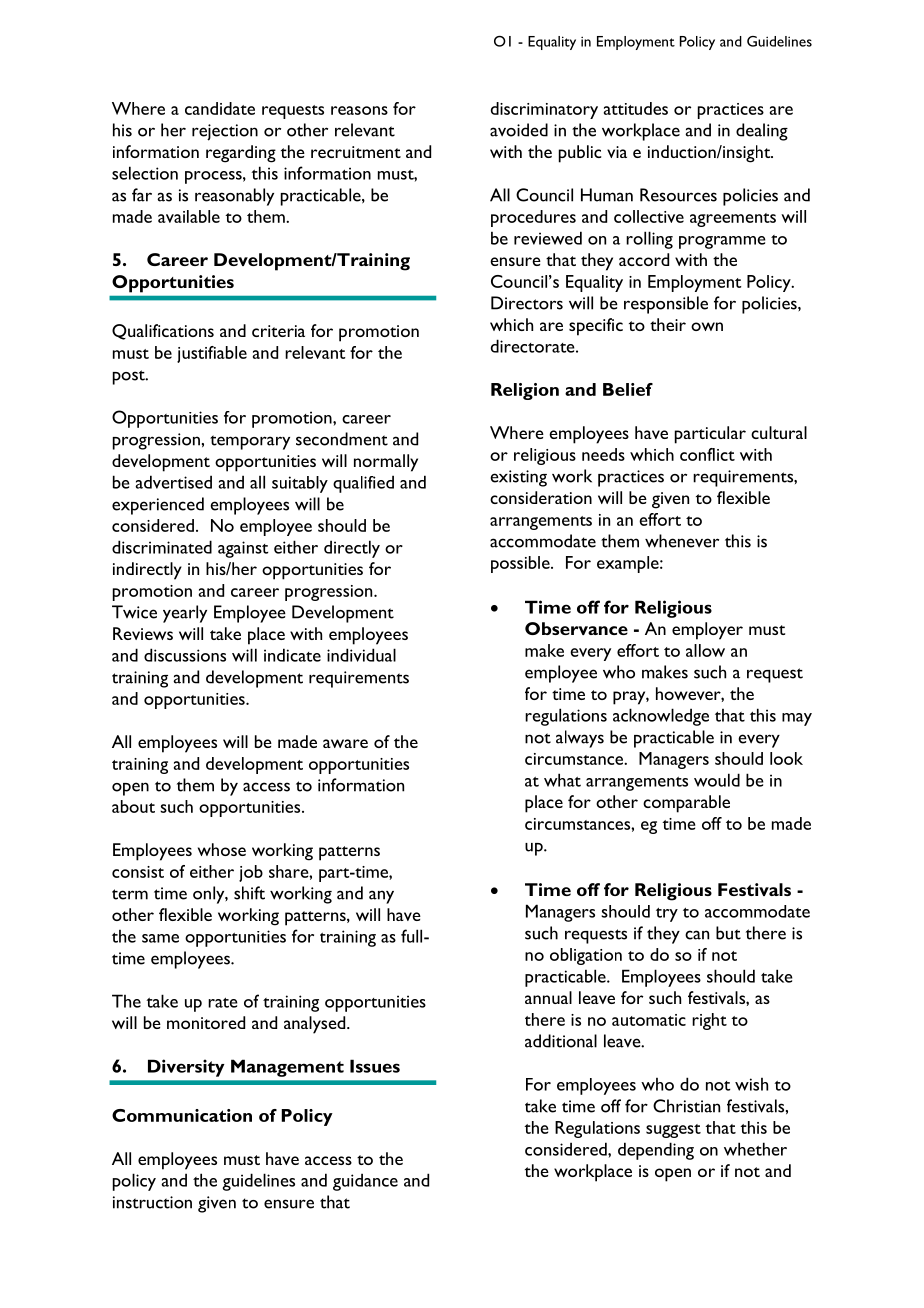 The image size is (924, 1308). Describe the element at coordinates (225, 132) in the screenshot. I see `rejection` at that location.
